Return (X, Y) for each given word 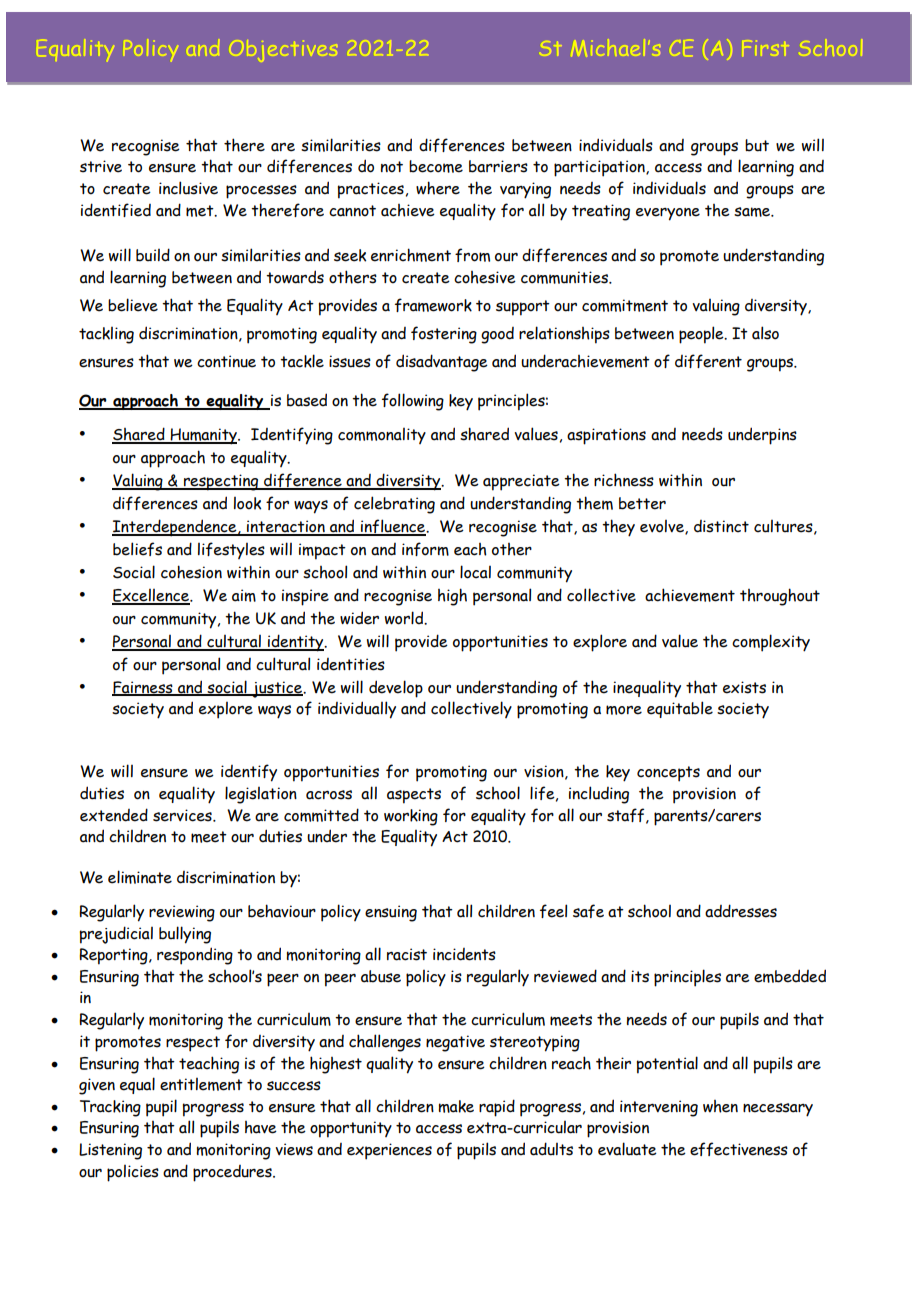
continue (226, 361)
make (456, 1106)
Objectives (284, 51)
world (405, 618)
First (764, 49)
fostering (444, 335)
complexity (771, 643)
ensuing (391, 913)
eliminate (140, 877)
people (702, 335)
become (436, 166)
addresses (741, 911)
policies (133, 1173)
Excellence (151, 597)
